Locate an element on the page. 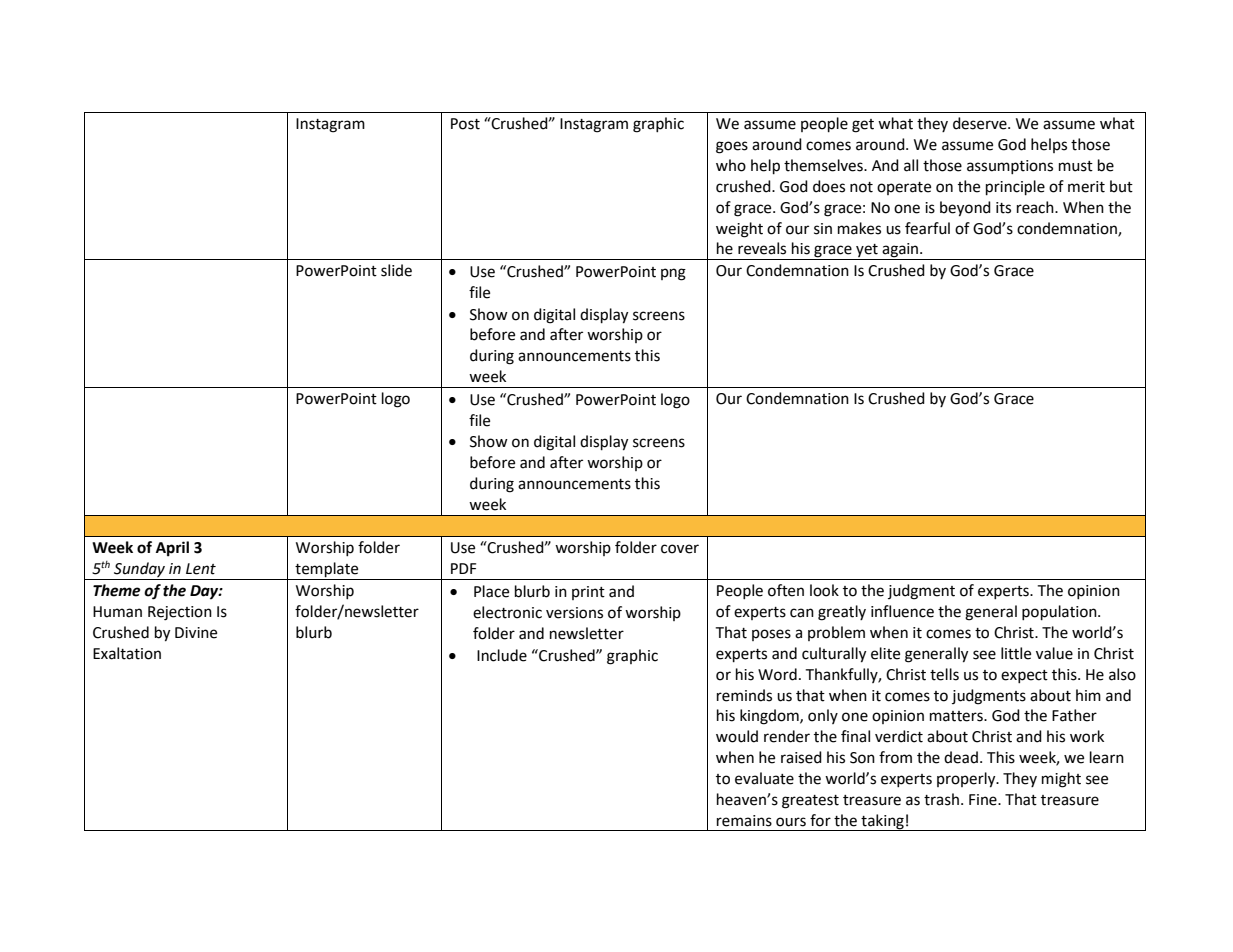 The height and width of the image is (952, 1233). deserve is located at coordinates (981, 123).
